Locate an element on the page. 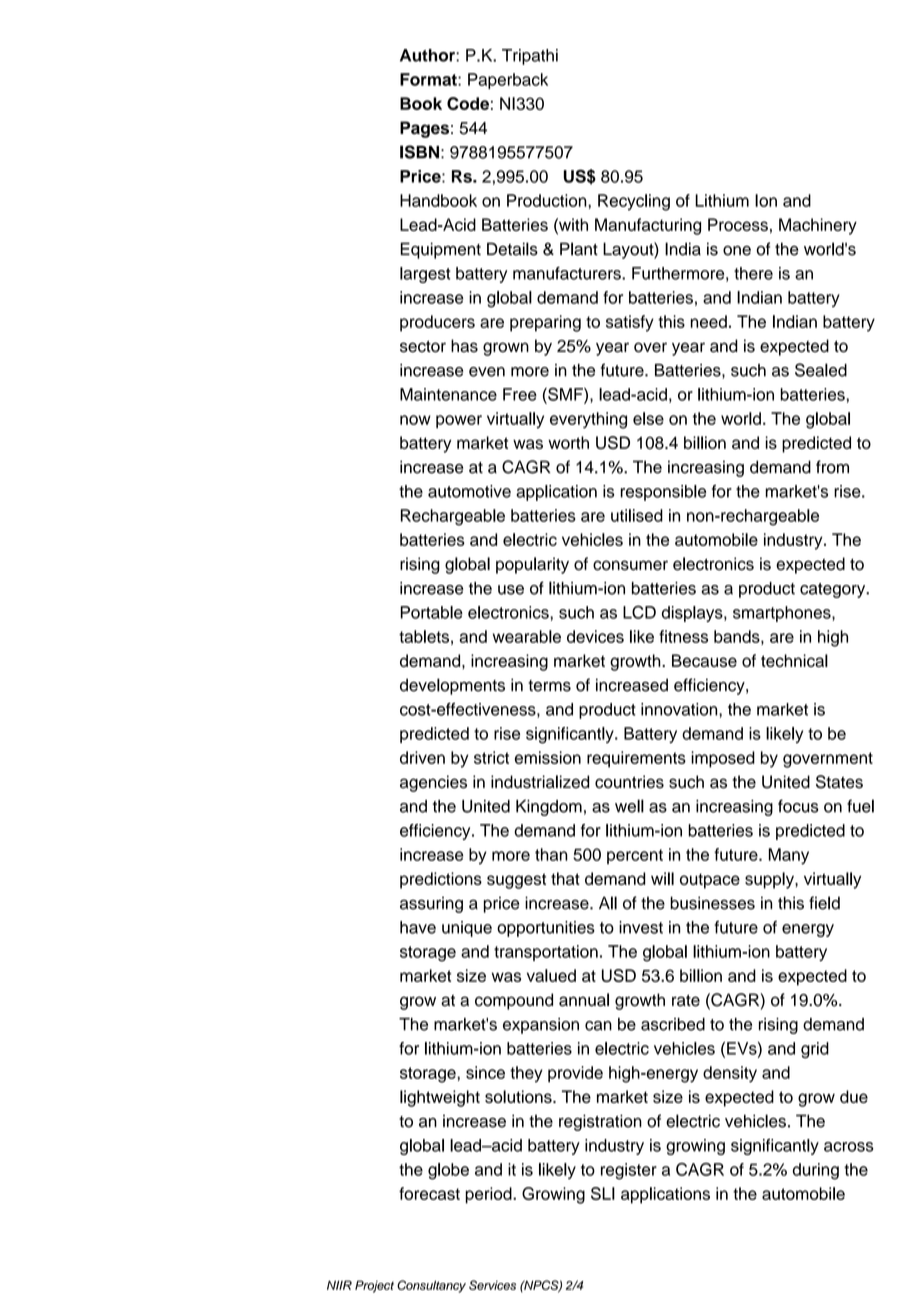 The image size is (924, 1308). Sealed is located at coordinates (821, 370).
